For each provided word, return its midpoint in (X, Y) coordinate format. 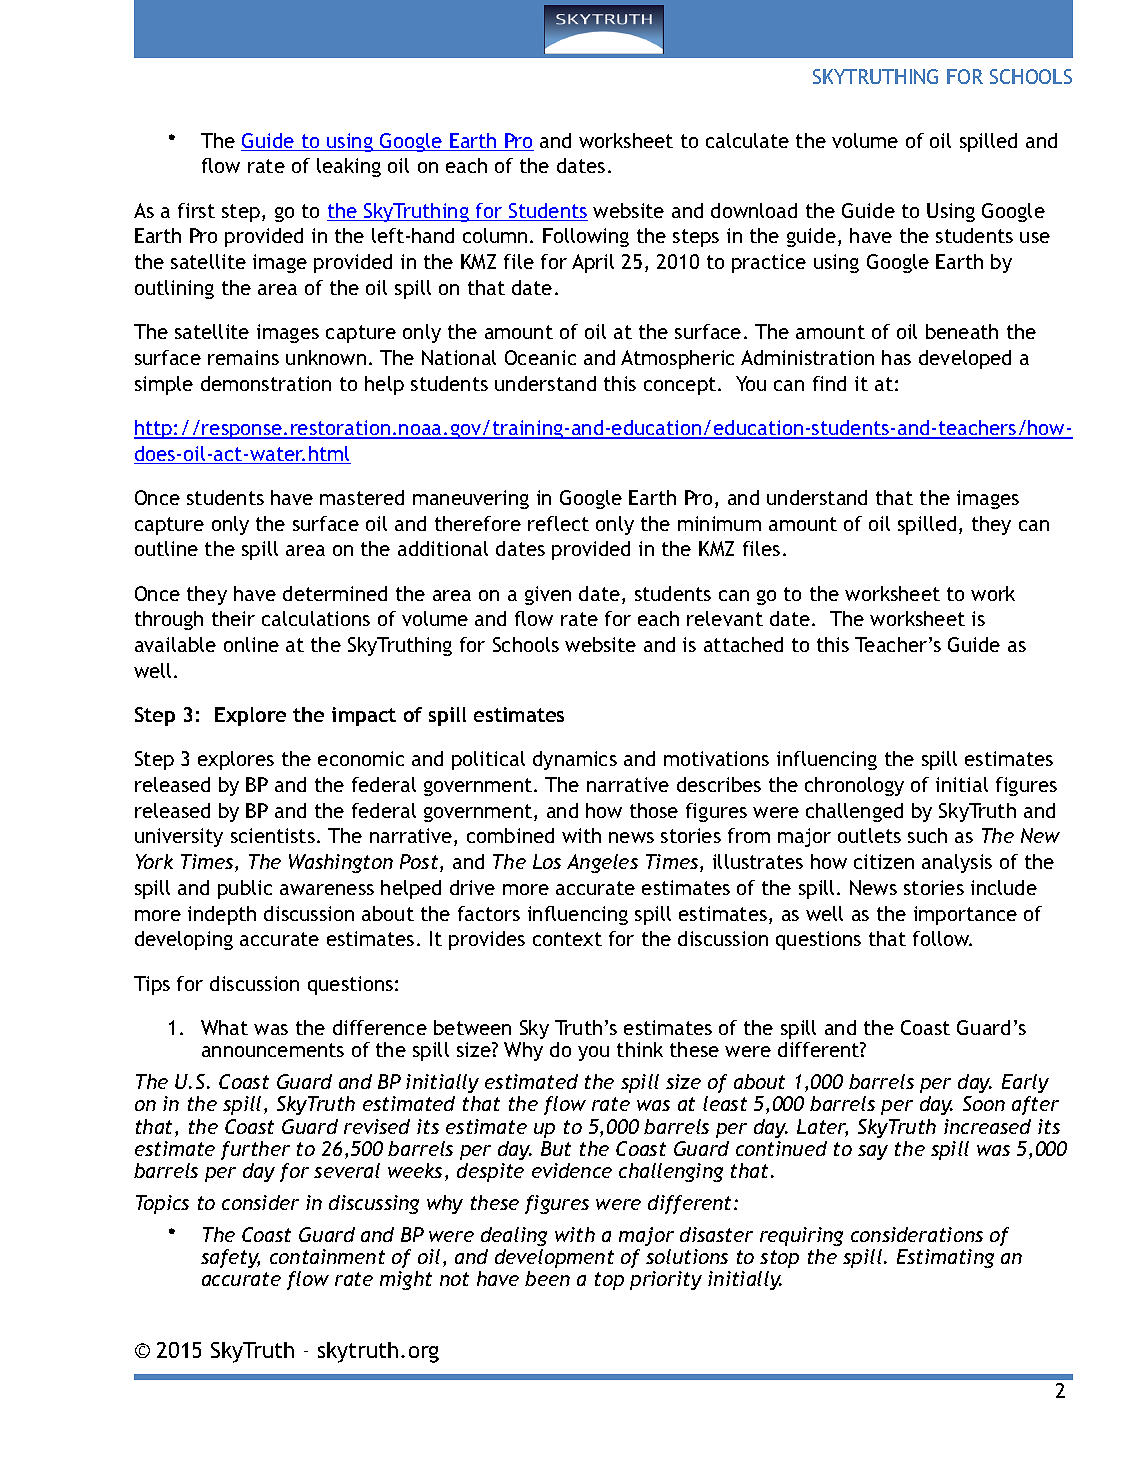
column (495, 235)
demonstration (266, 383)
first (196, 210)
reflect (558, 523)
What (224, 1027)
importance (965, 915)
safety (230, 1258)
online (251, 644)
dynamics (575, 760)
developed (965, 359)
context (567, 939)
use (1035, 237)
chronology (854, 786)
